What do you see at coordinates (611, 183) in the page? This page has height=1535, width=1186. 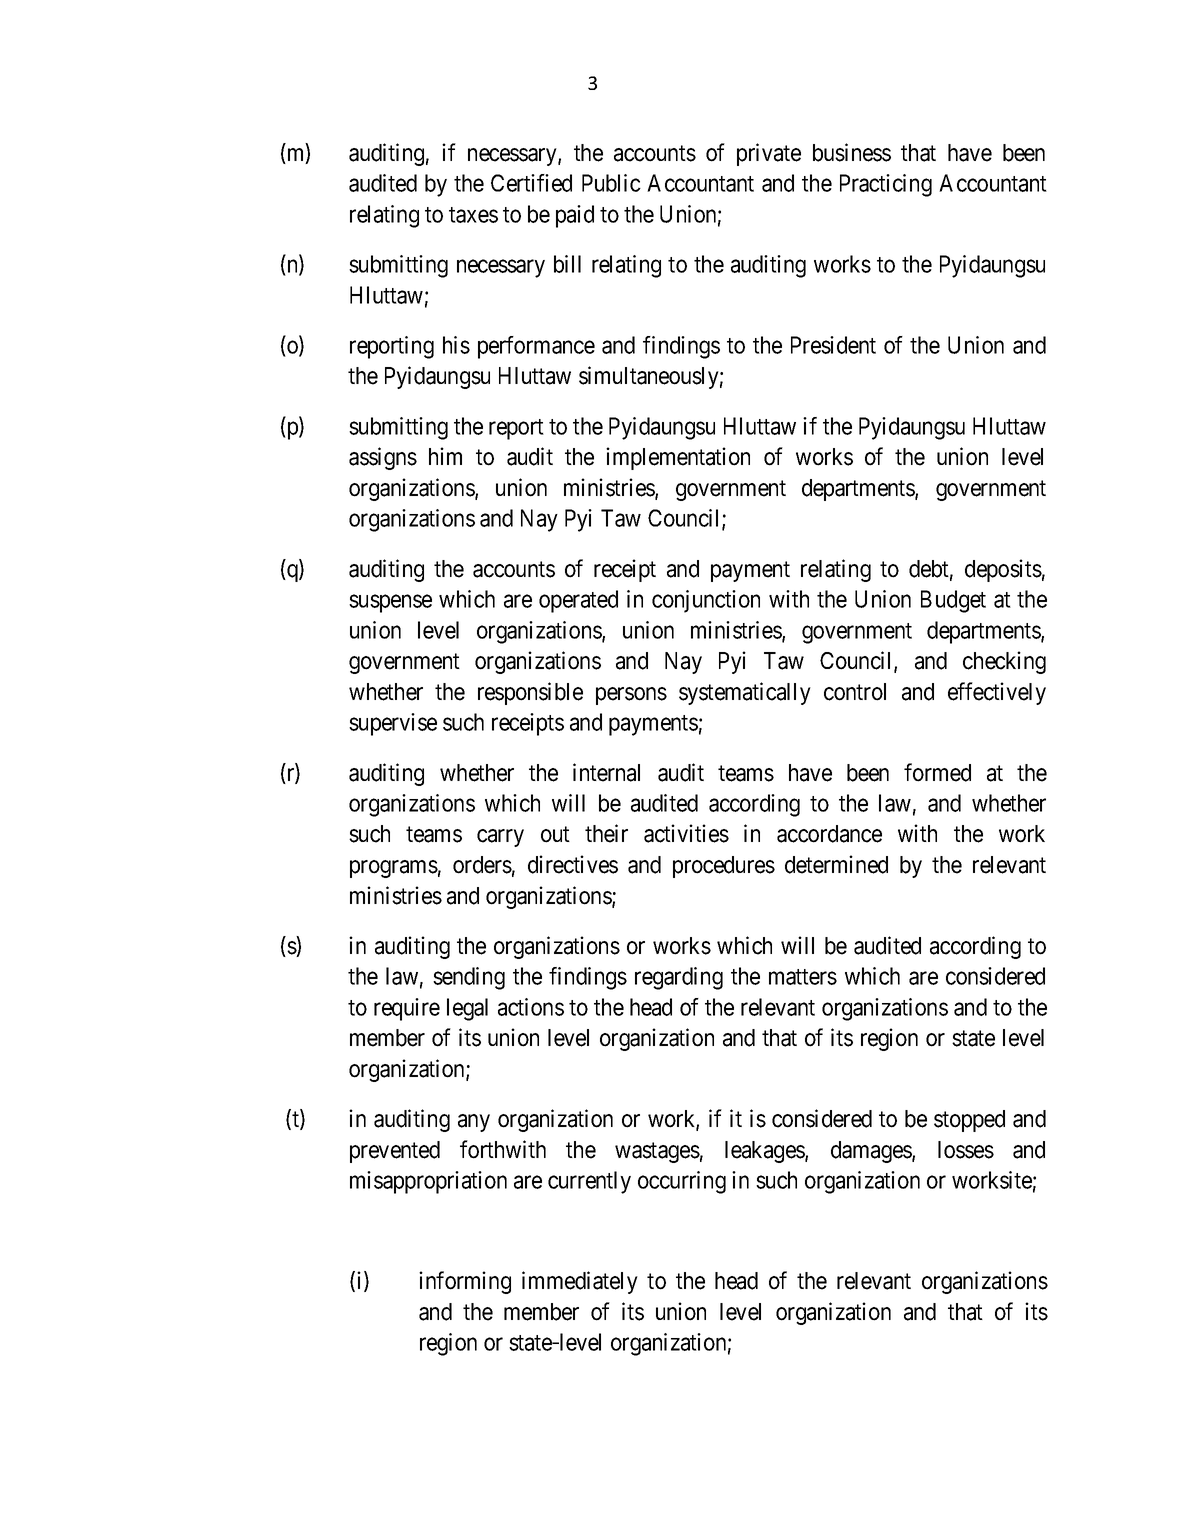 I see `Public` at bounding box center [611, 183].
